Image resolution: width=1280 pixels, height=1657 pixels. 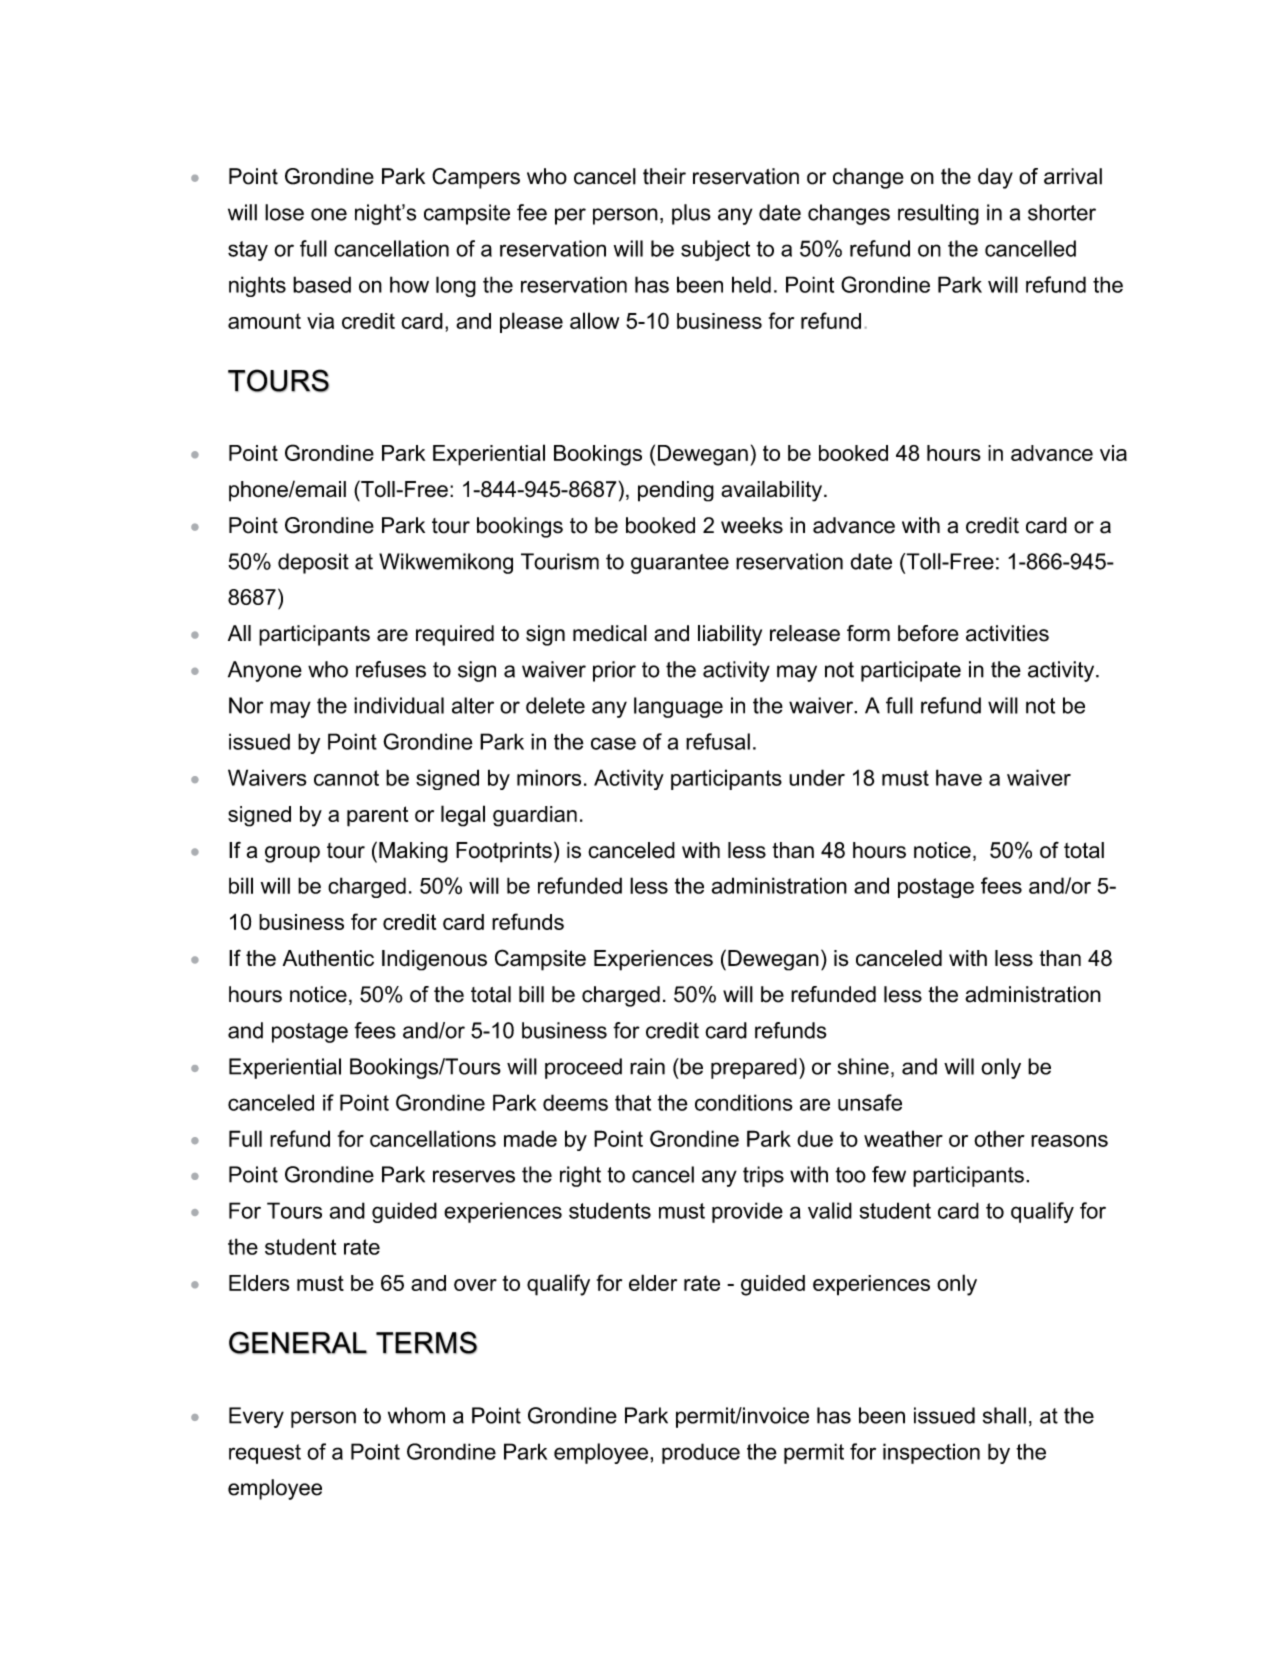 I want to click on whom, so click(x=416, y=1415).
